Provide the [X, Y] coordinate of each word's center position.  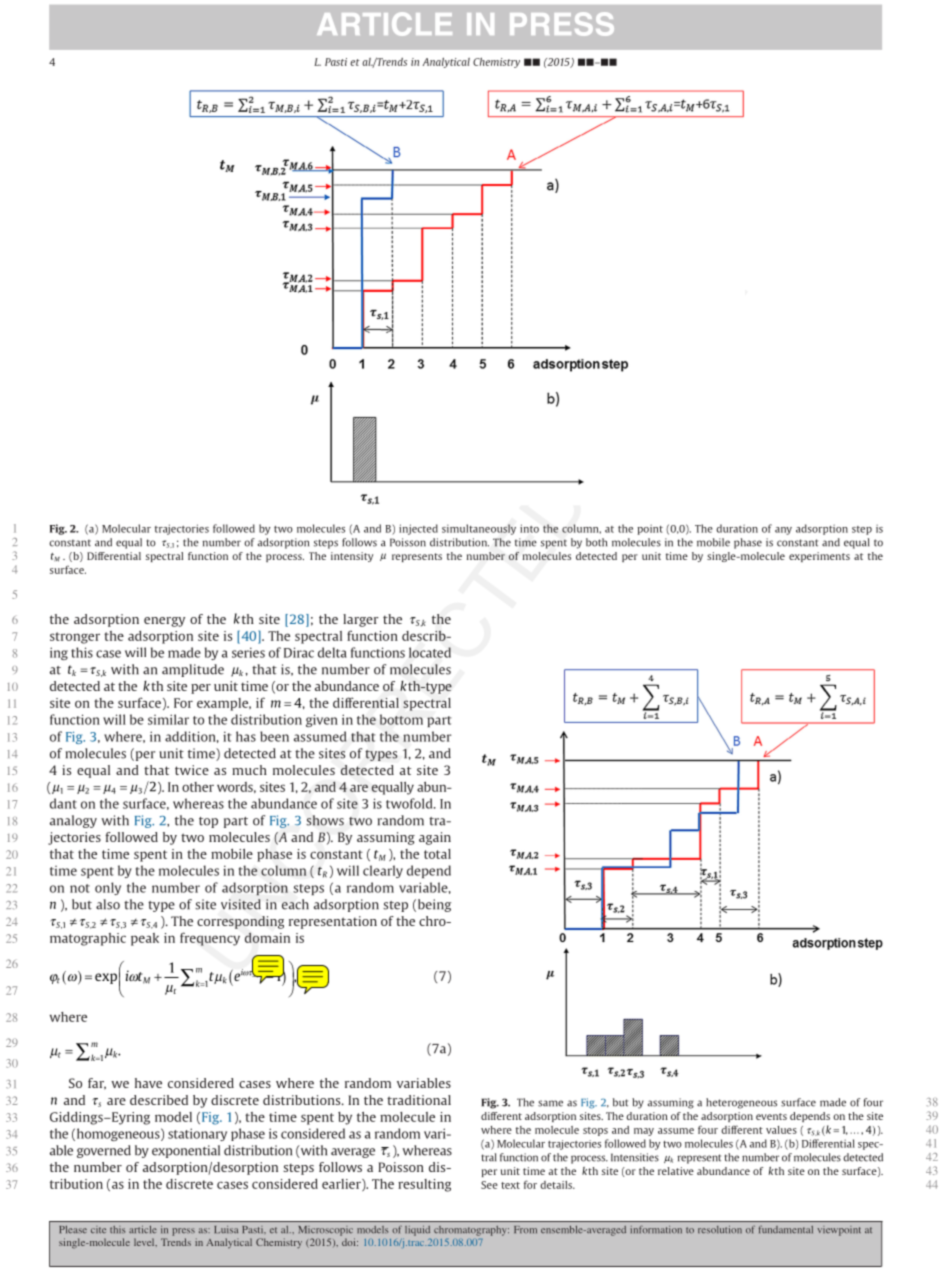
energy [164, 622]
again [435, 838]
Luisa [226, 1229]
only [108, 888]
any [783, 531]
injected [418, 529]
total [437, 854]
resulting [424, 1185]
